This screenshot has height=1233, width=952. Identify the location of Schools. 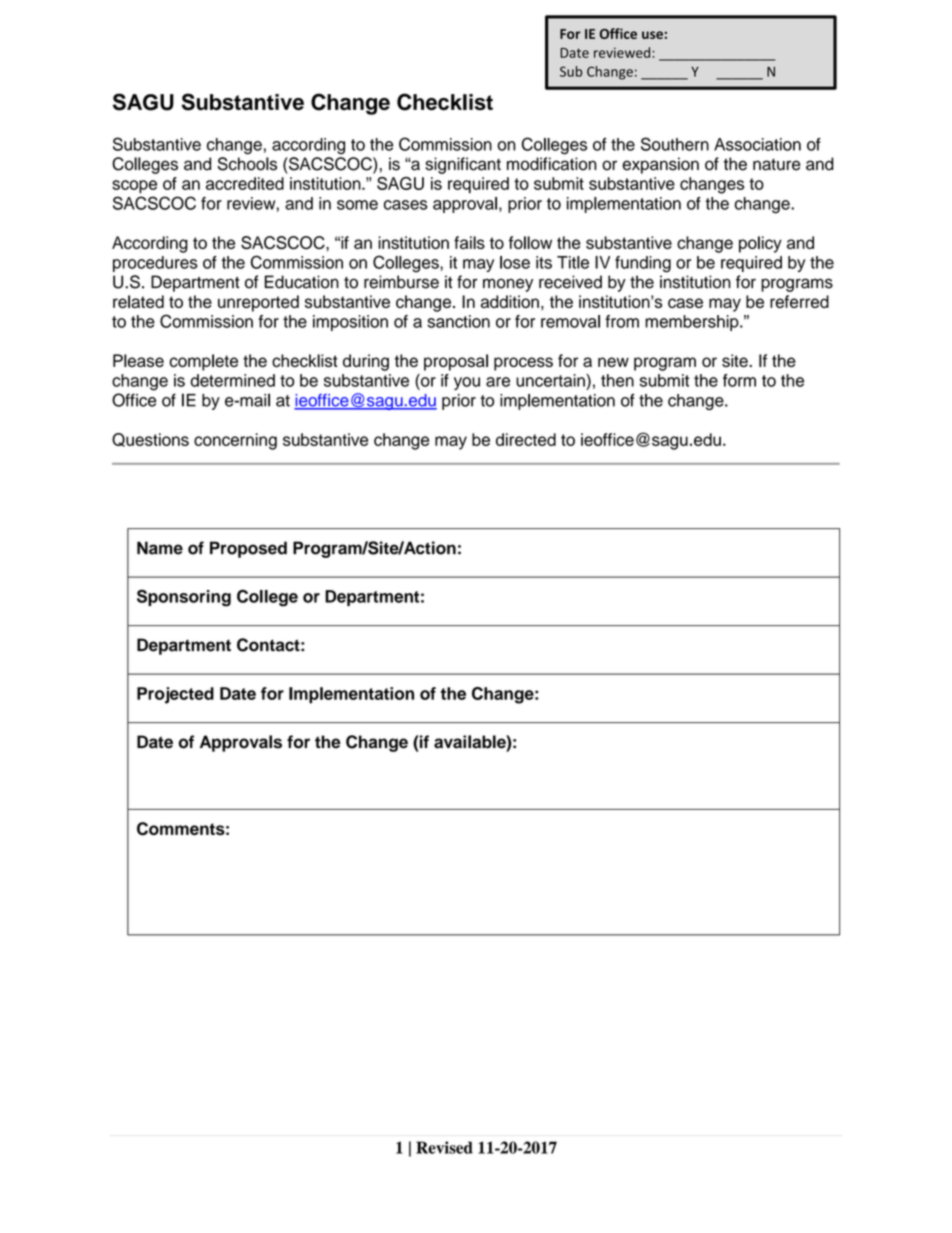
(247, 164).
